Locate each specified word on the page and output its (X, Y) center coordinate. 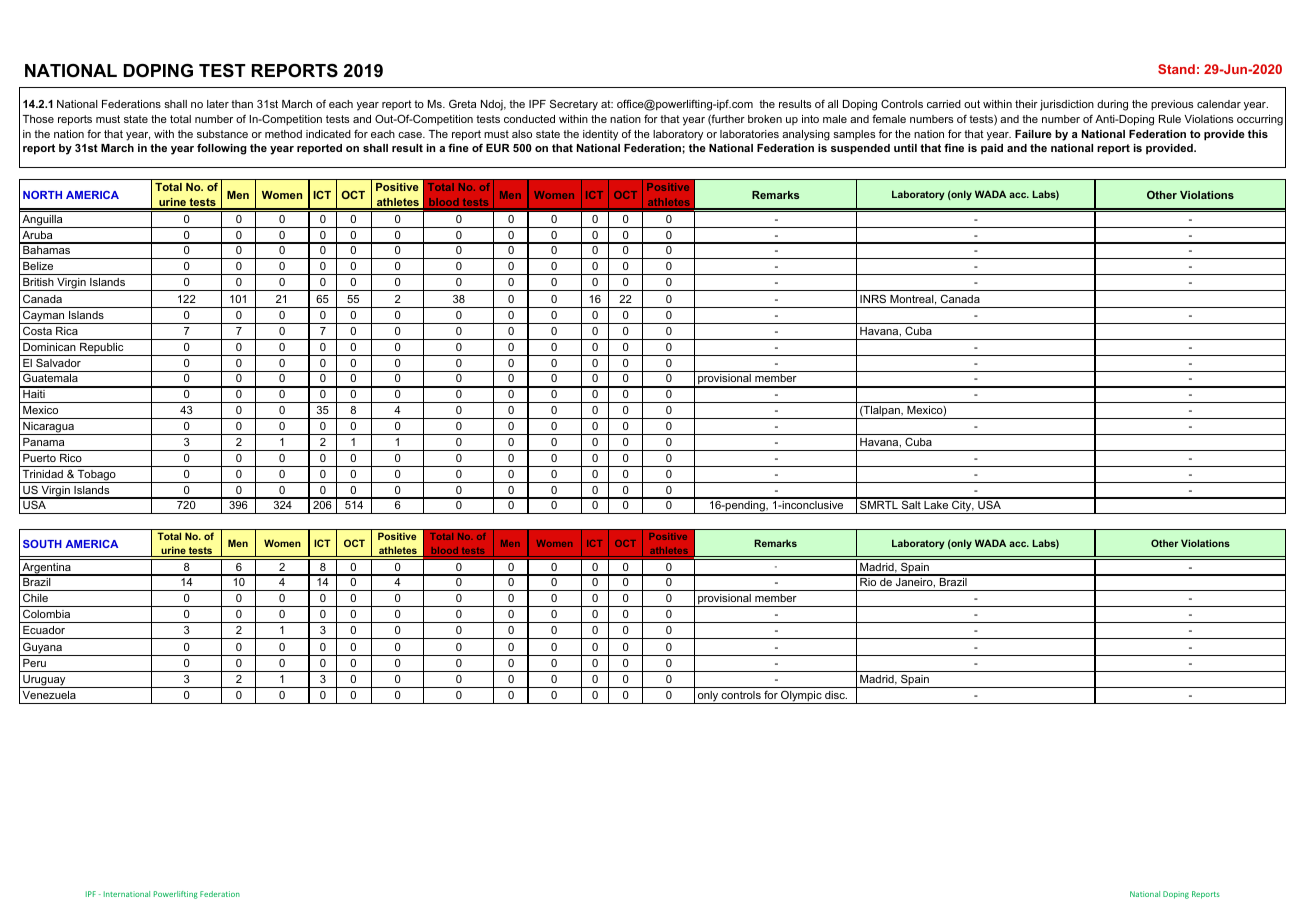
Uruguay (44, 681)
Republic (102, 349)
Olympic (801, 697)
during (1112, 105)
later (218, 104)
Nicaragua (48, 428)
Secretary (574, 105)
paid (992, 149)
